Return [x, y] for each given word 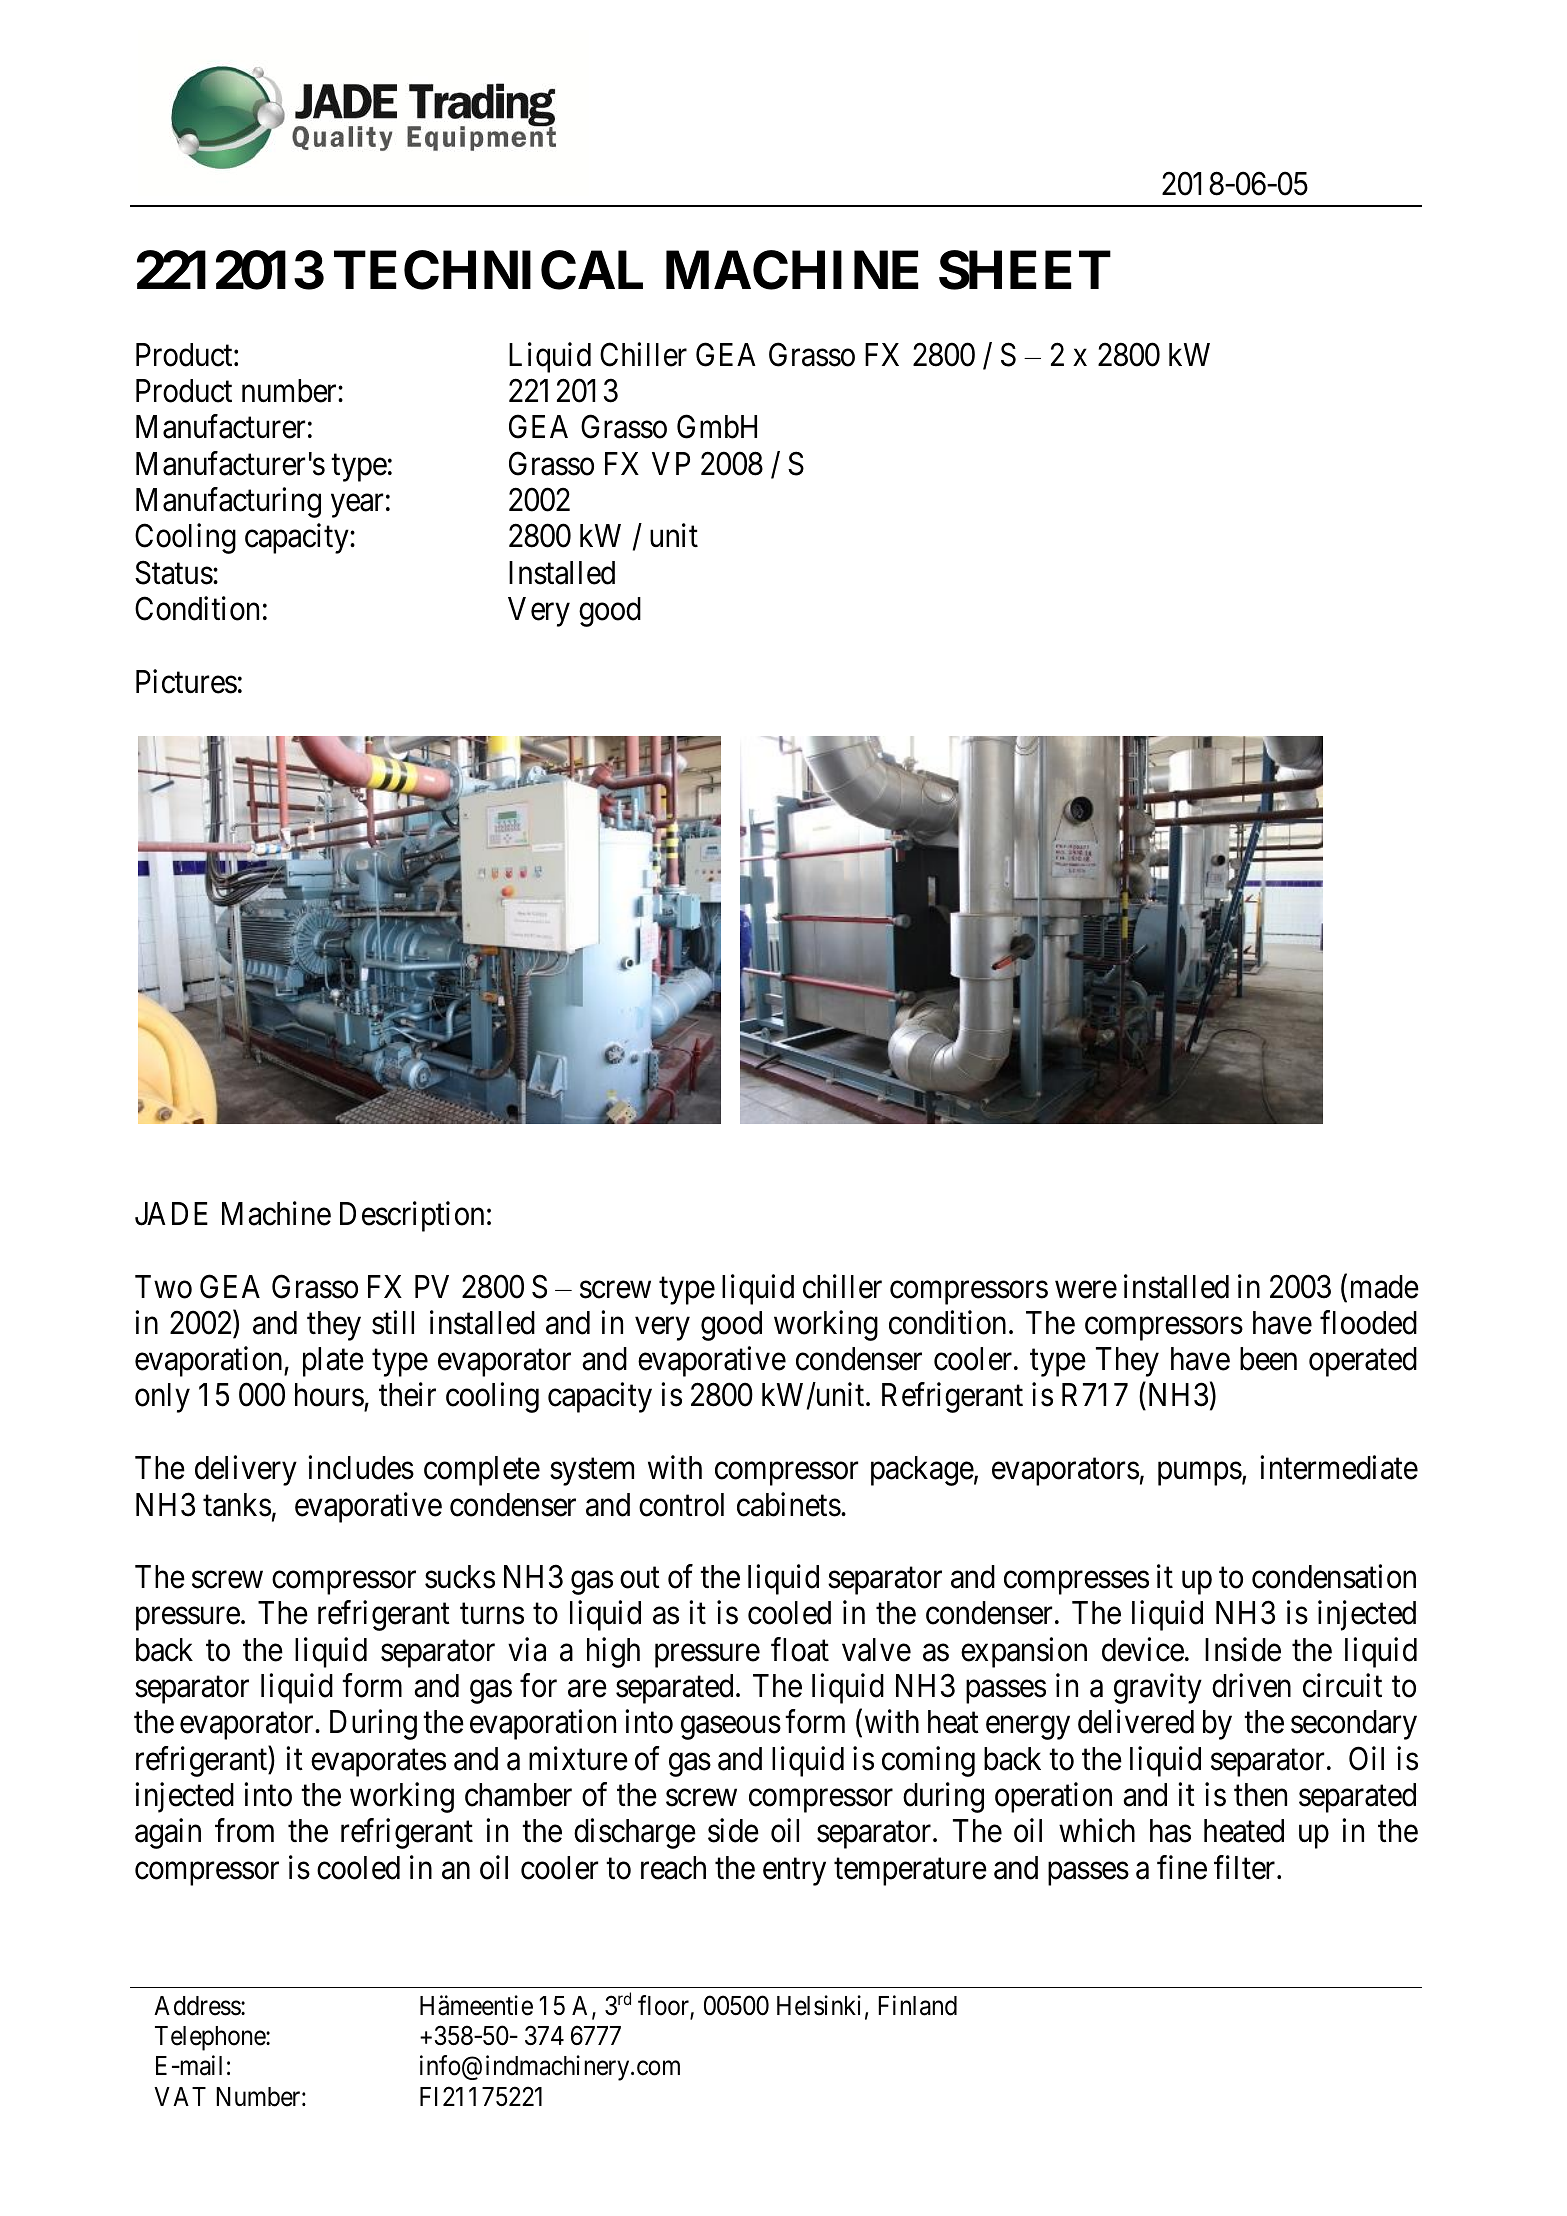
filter [1246, 1867]
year [357, 506]
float [800, 1649]
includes [361, 1468]
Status [174, 572]
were [1086, 1290]
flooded [1368, 1322]
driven [1251, 1686]
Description [412, 1216]
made [1385, 1287]
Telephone [211, 2038]
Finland [917, 2005]
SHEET [1025, 270]
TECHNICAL [488, 270]
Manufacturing [228, 502]
